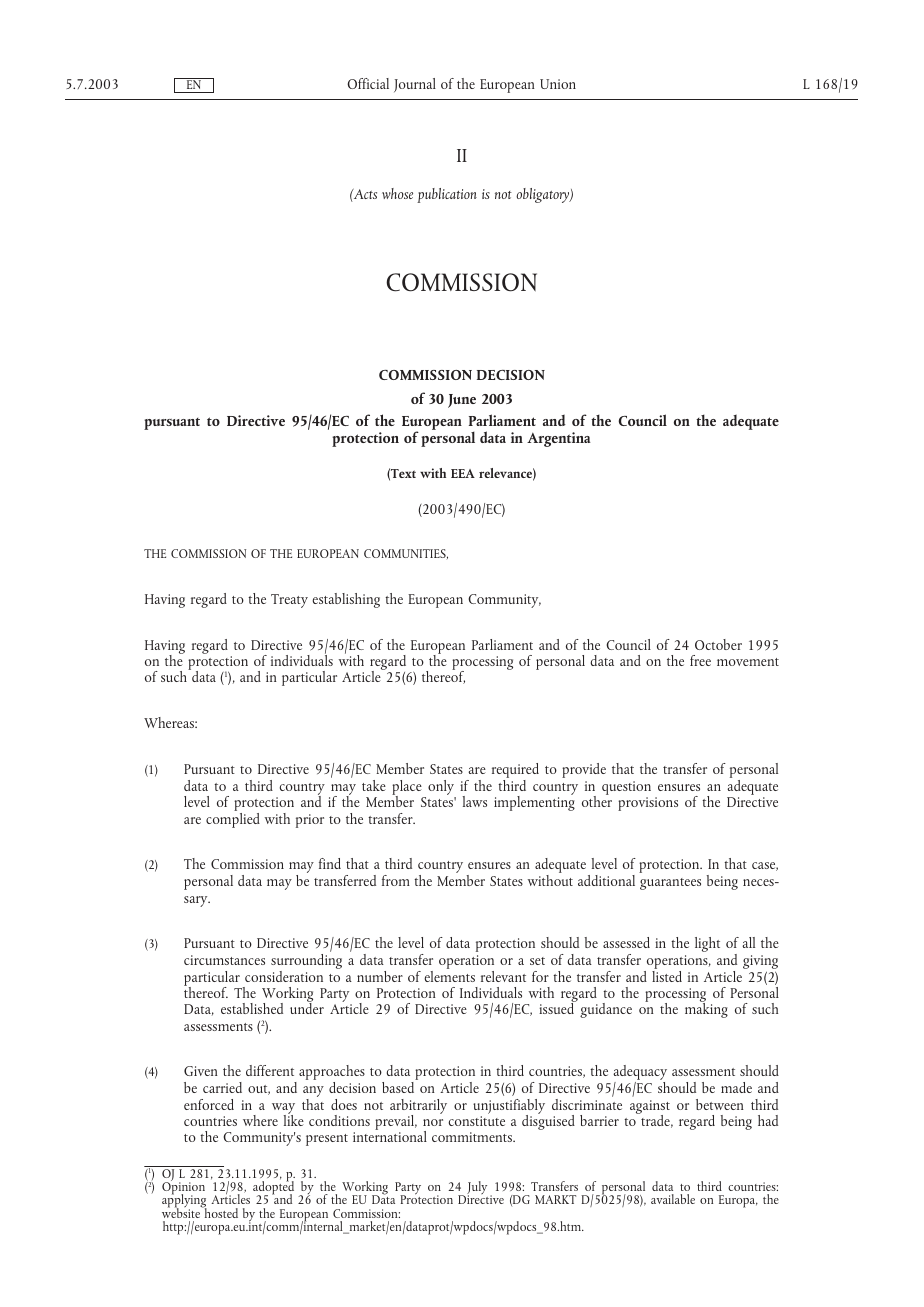  Describe the element at coordinates (415, 85) in the image. I see `Journal` at that location.
